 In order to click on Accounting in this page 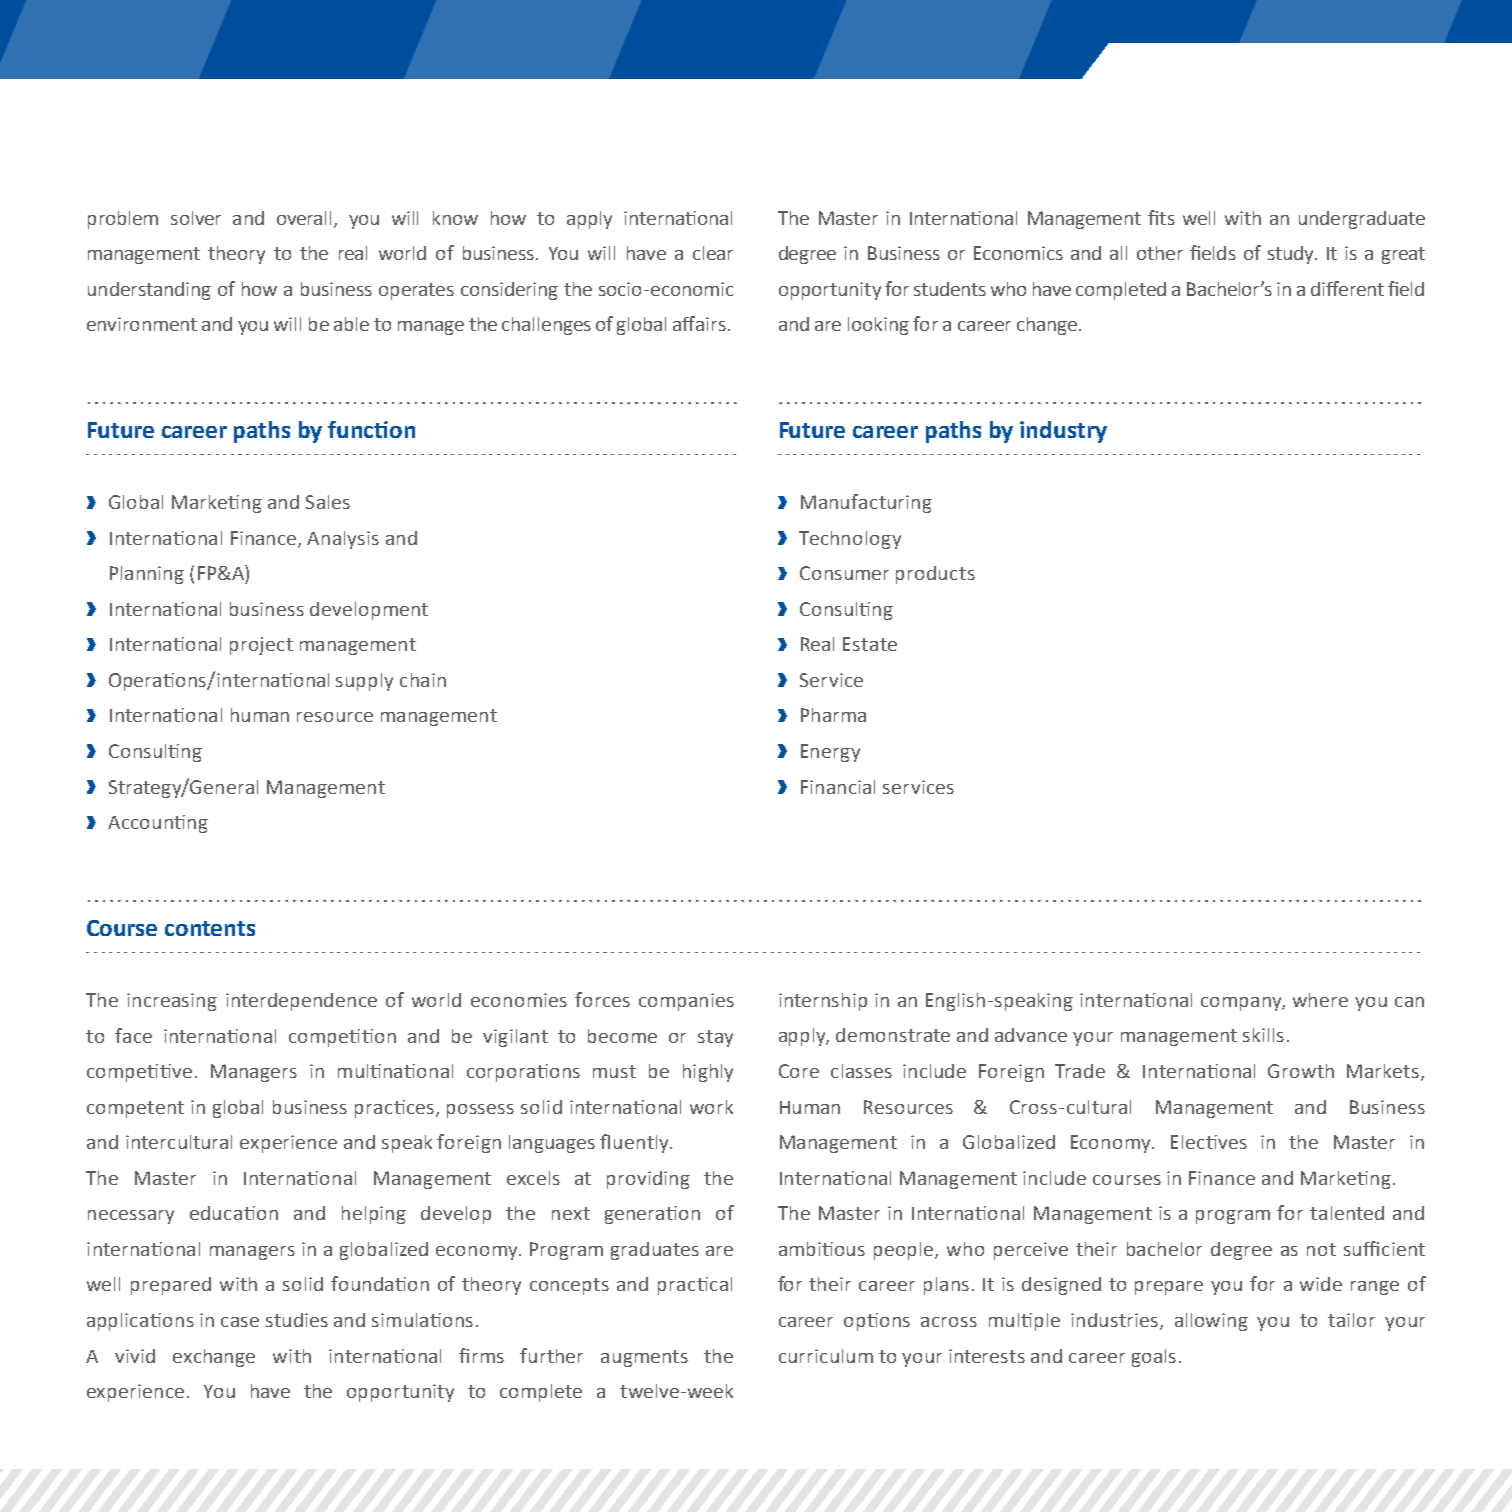, I will do `click(158, 824)`.
